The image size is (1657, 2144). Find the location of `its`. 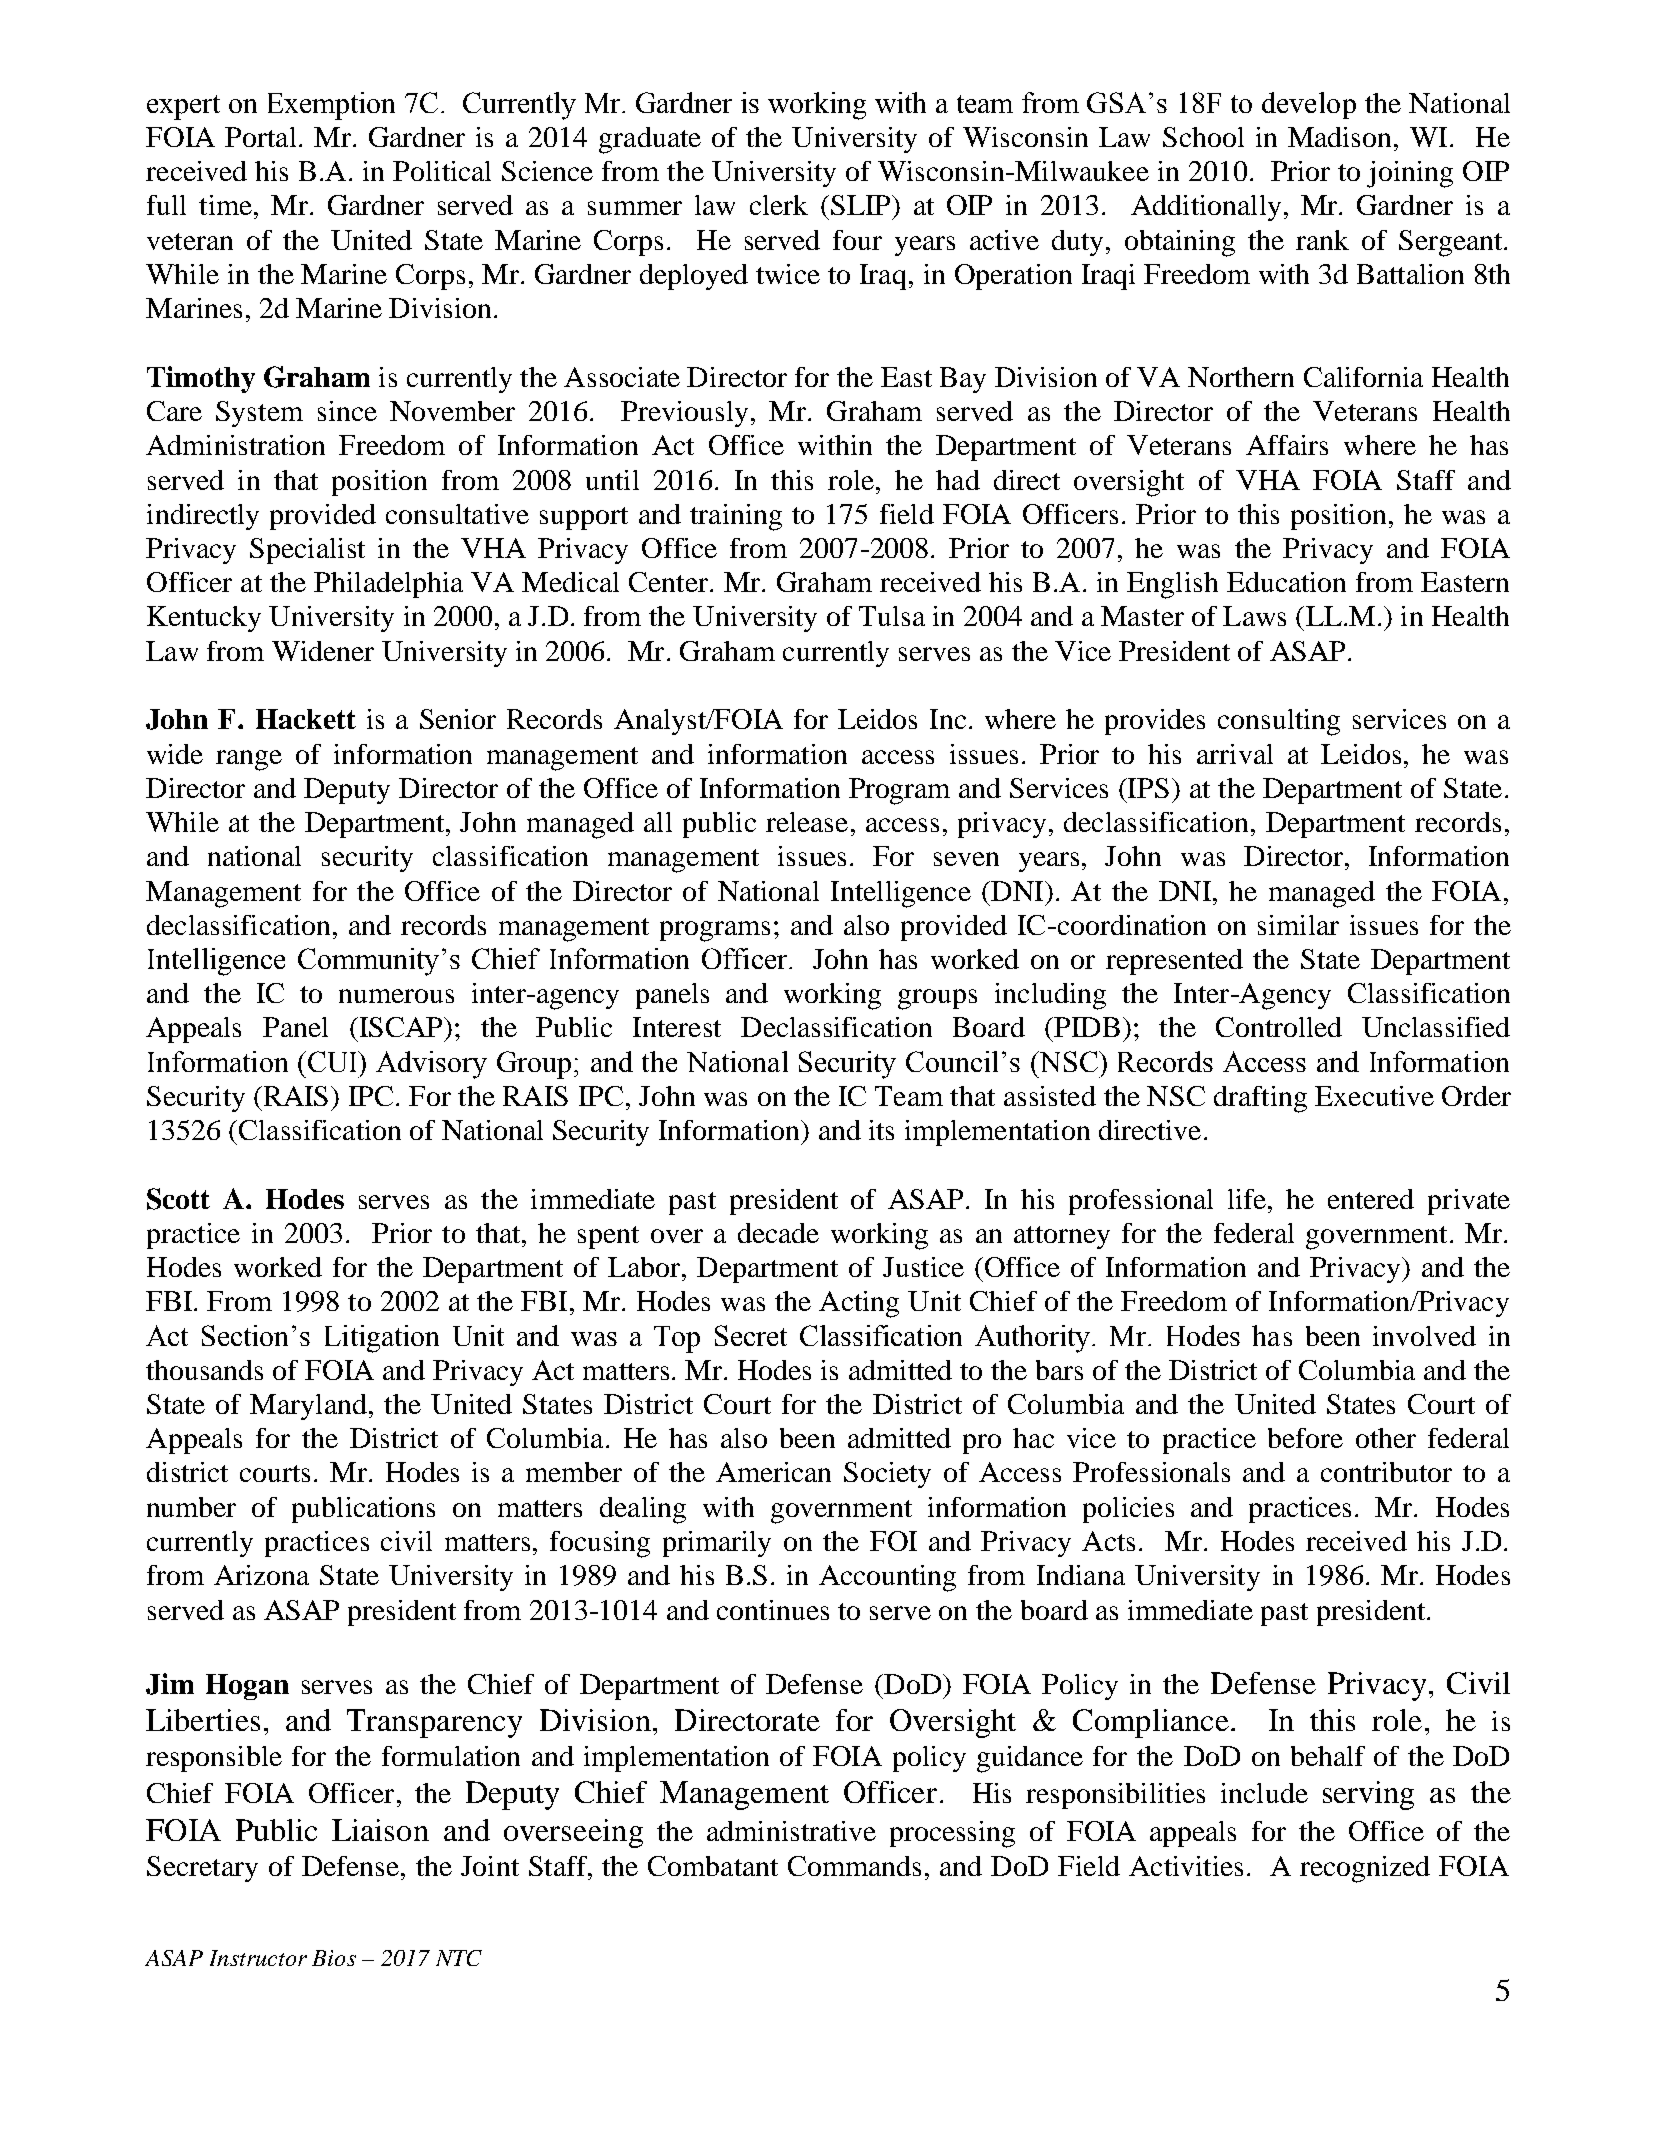

its is located at coordinates (881, 1130).
